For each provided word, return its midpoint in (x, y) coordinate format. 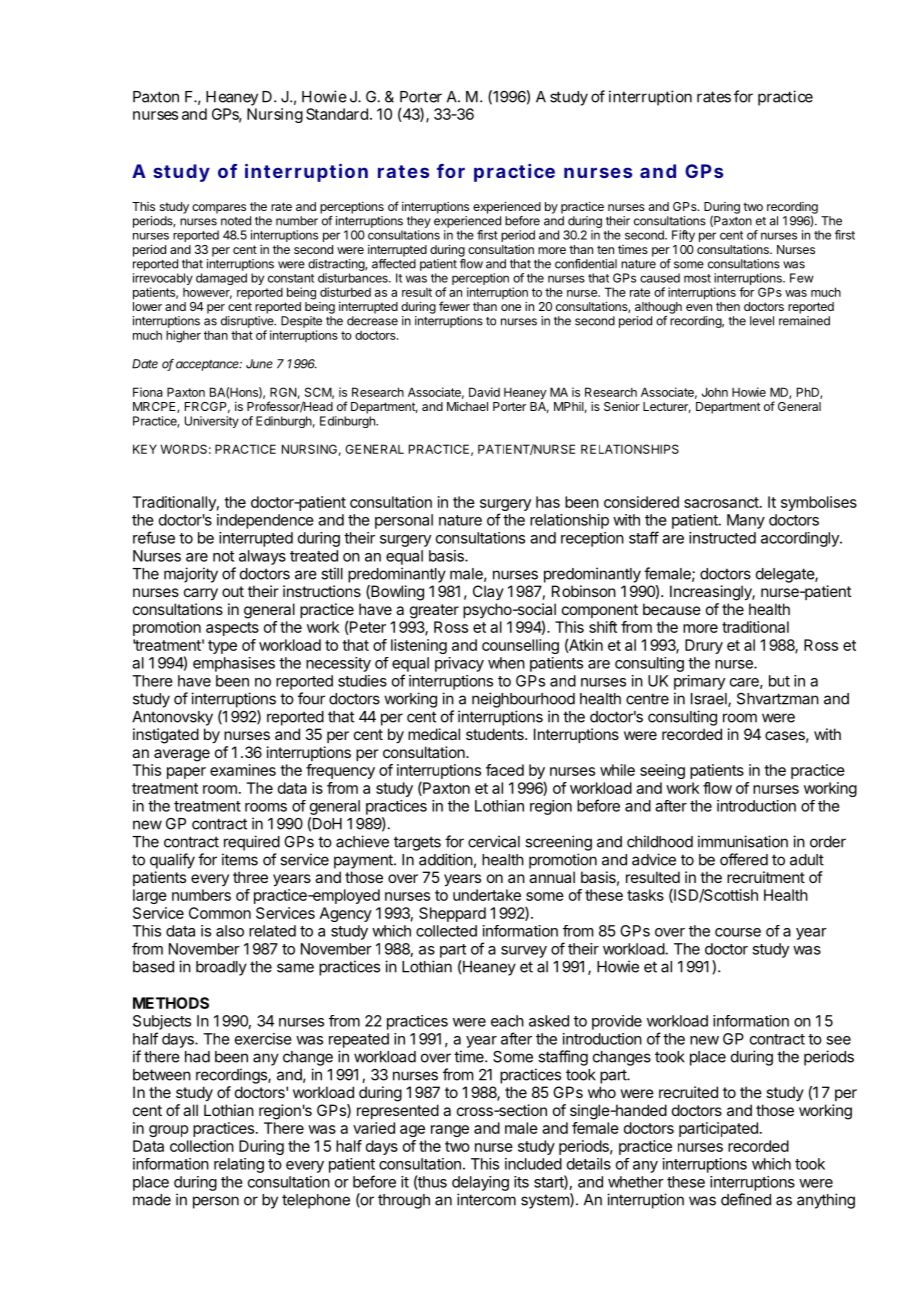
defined (746, 1199)
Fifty (683, 236)
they (419, 222)
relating (239, 1165)
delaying (480, 1183)
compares (219, 209)
